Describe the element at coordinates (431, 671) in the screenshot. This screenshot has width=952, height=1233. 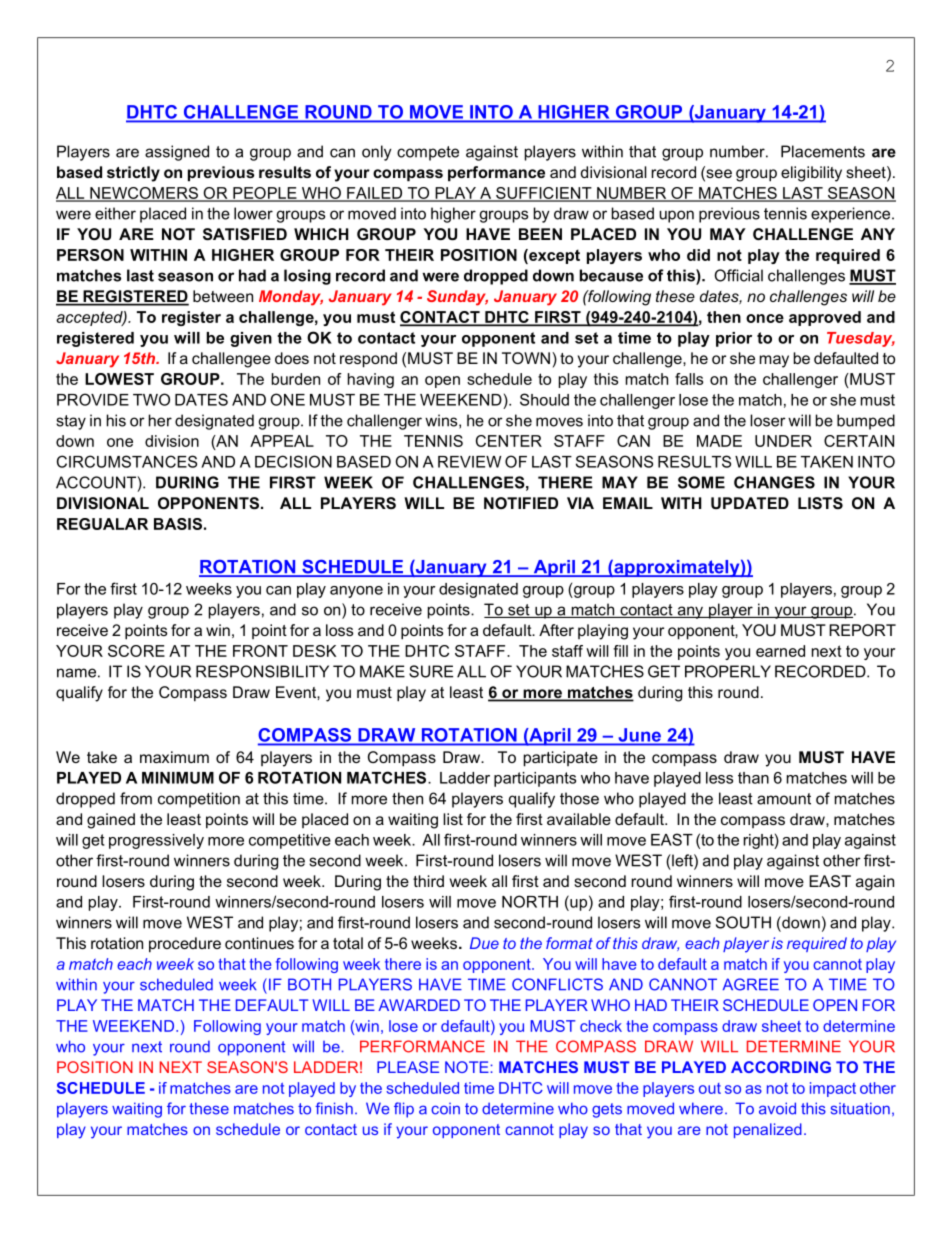
I see `SURE` at that location.
